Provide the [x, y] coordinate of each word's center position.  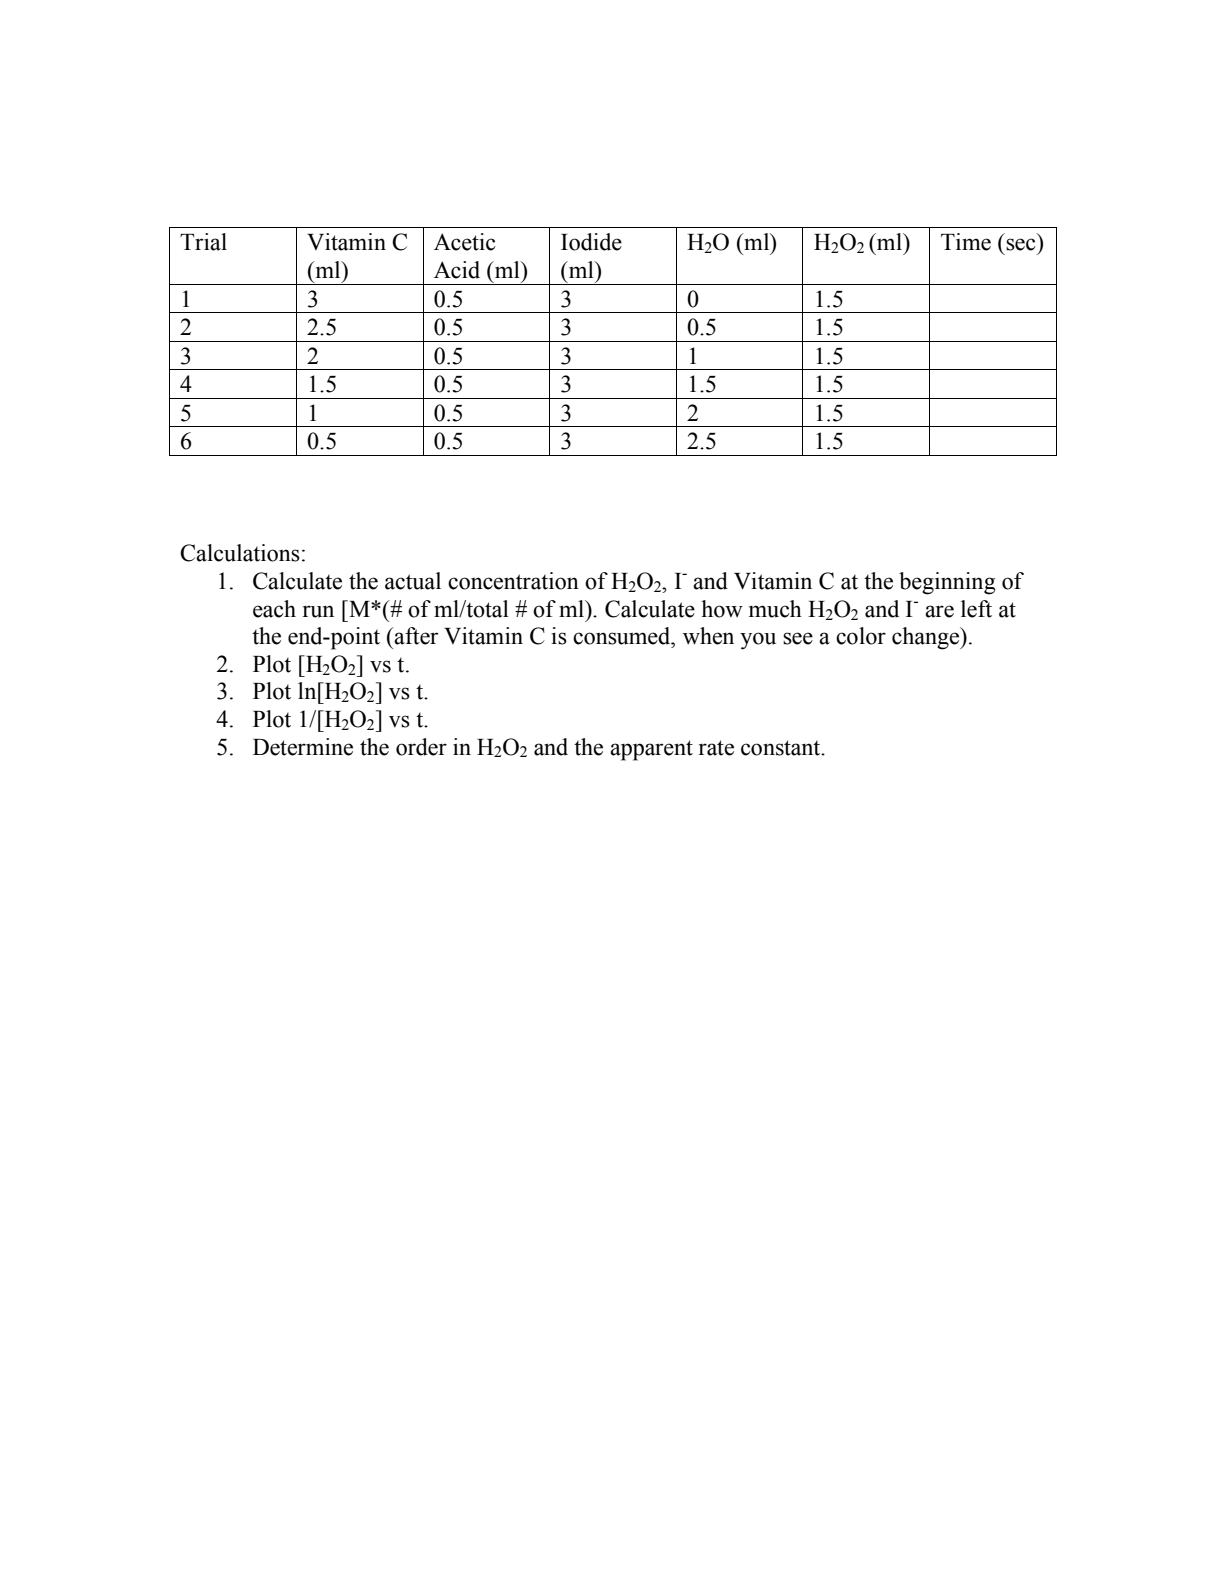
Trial [203, 242]
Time [966, 242]
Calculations [240, 553]
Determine [303, 747]
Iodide [591, 242]
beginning [947, 583]
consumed [623, 636]
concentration [513, 581]
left [976, 609]
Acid [457, 270]
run [318, 611]
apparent [651, 750]
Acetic [465, 242]
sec [1021, 244]
